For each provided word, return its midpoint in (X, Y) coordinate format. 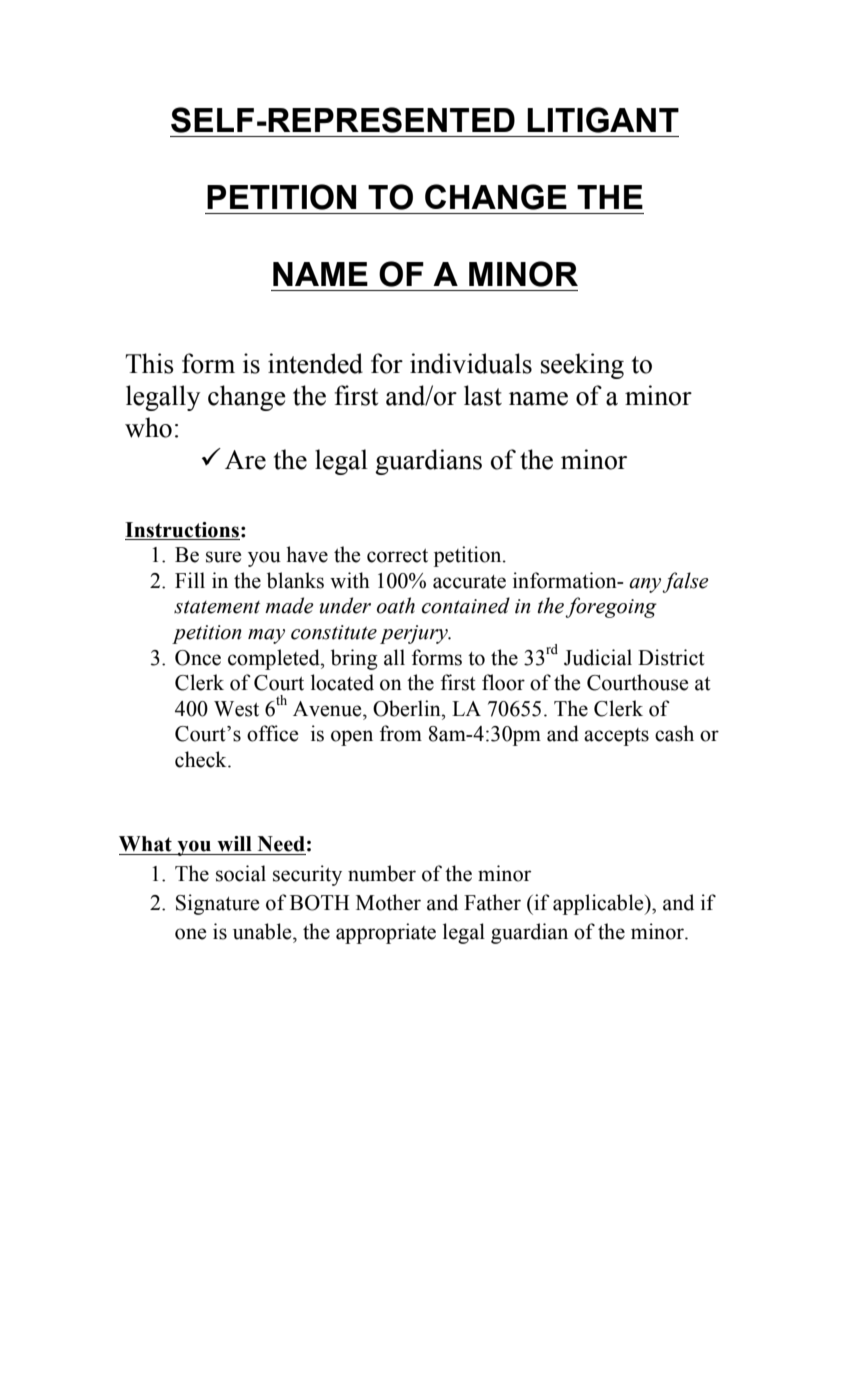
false (685, 582)
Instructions (182, 531)
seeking (582, 366)
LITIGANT (603, 120)
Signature (217, 904)
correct (397, 556)
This (149, 363)
